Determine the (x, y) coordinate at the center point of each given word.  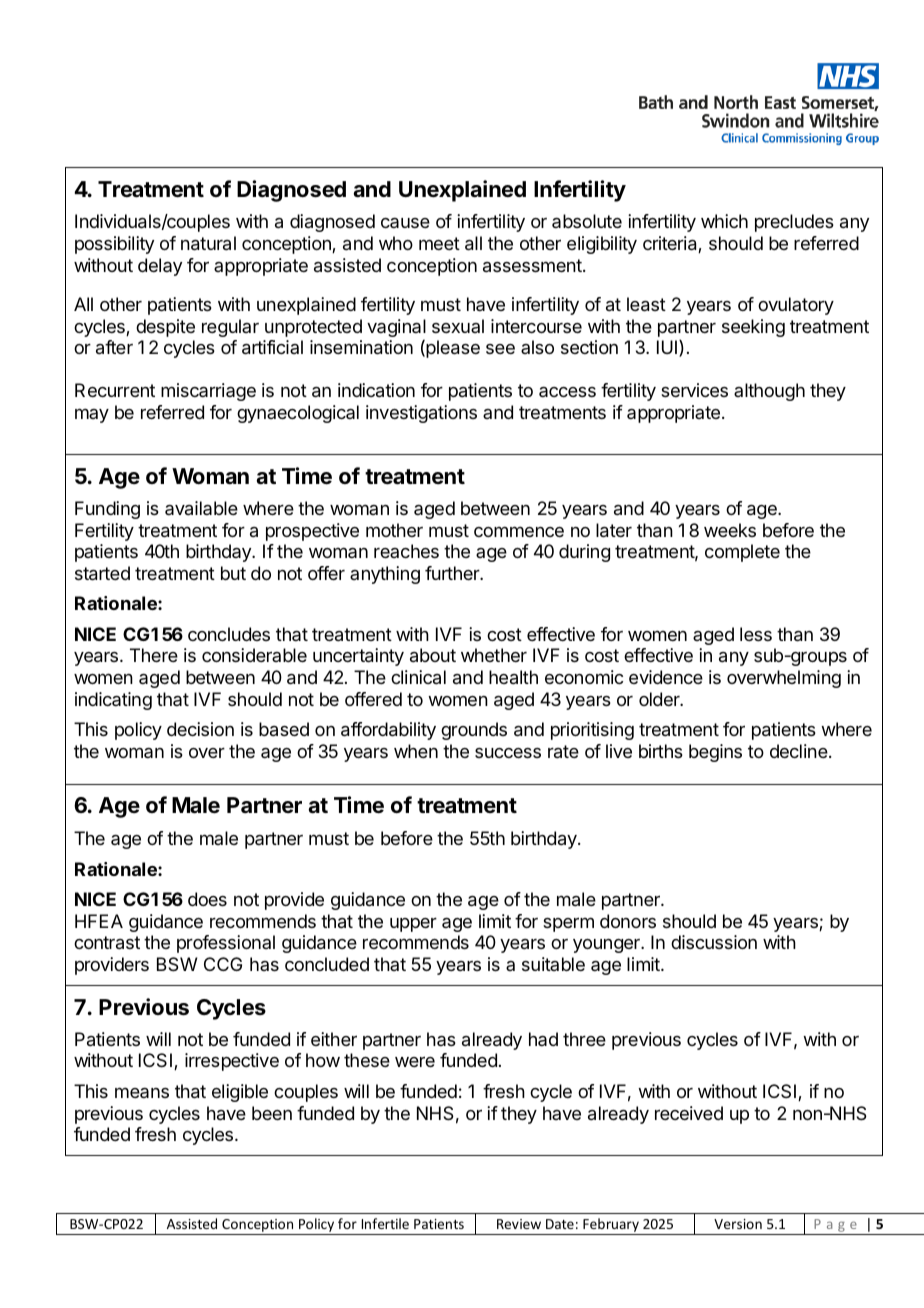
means (142, 1092)
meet (439, 243)
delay (160, 267)
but (233, 573)
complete (742, 553)
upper (413, 925)
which (724, 221)
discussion (714, 942)
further (453, 573)
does (207, 899)
